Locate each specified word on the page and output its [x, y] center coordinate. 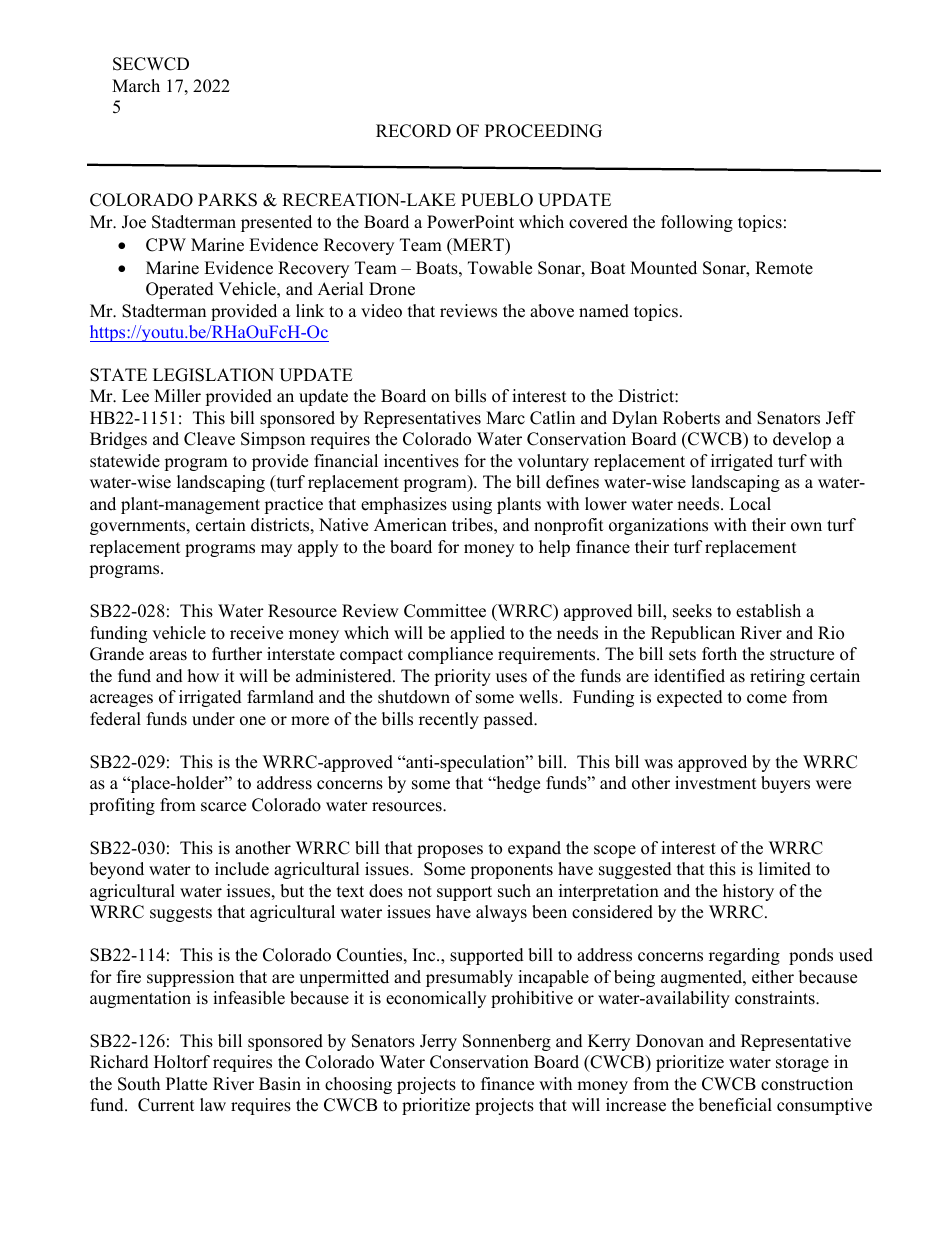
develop [802, 440]
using [472, 505]
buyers [785, 784]
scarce [223, 807]
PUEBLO [497, 200]
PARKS [227, 200]
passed [509, 720]
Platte [186, 1084]
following [697, 223]
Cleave [209, 439]
